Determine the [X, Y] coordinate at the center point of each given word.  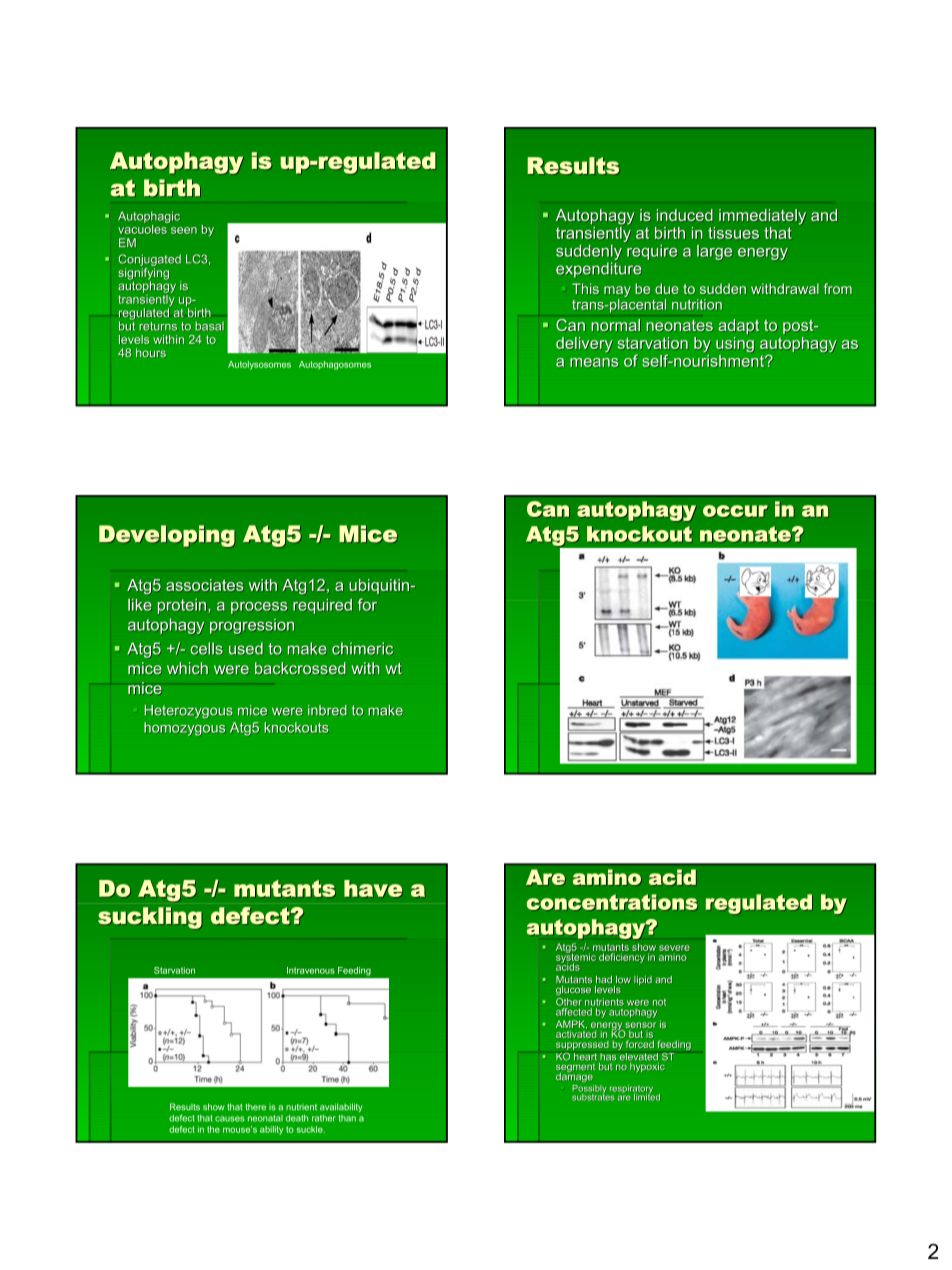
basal [209, 326]
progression [252, 626]
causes [229, 1119]
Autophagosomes [335, 365]
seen [184, 230]
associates [204, 585]
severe [674, 949]
